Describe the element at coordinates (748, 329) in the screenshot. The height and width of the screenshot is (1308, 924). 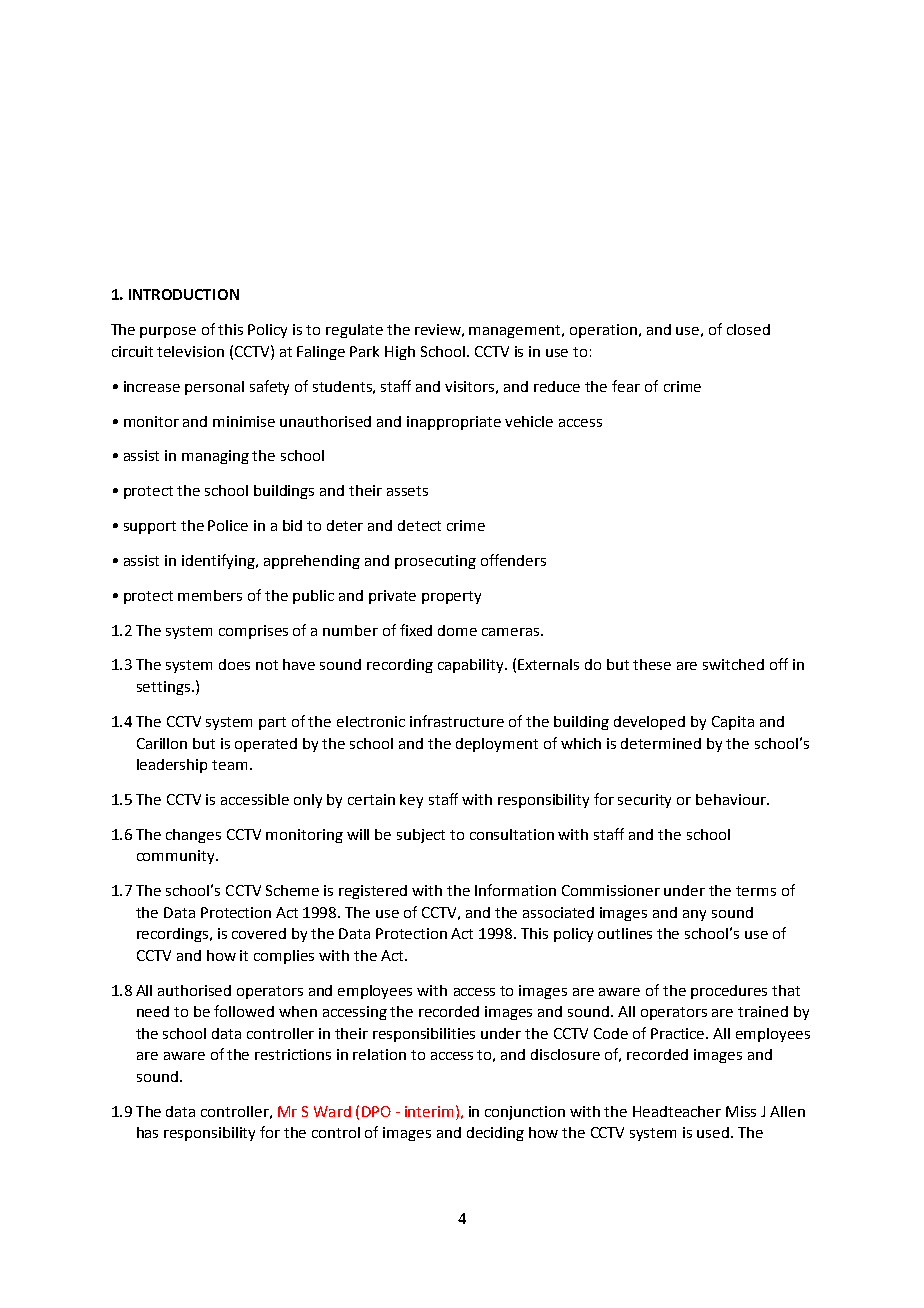
I see `closed` at that location.
